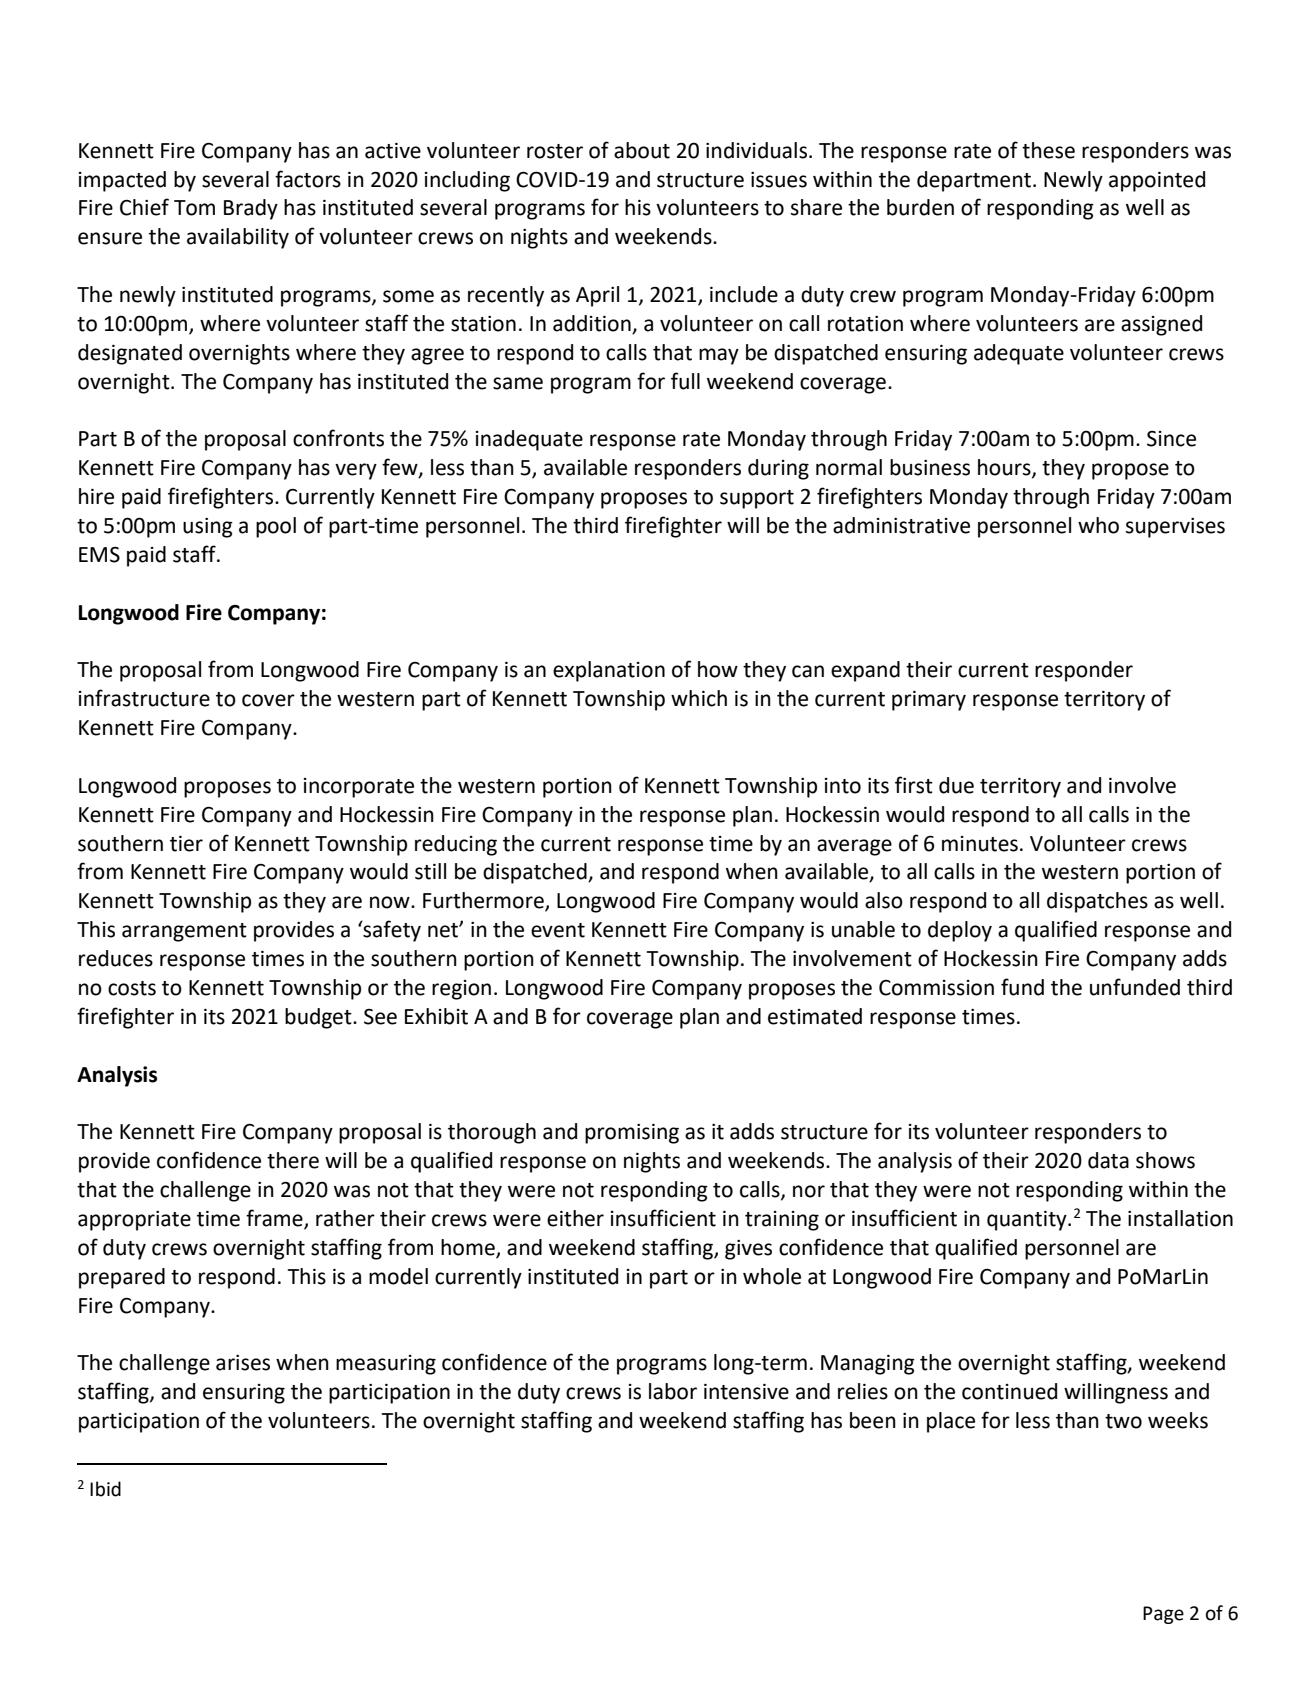 The width and height of the screenshot is (1316, 1703). Describe the element at coordinates (673, 1391) in the screenshot. I see `labor` at that location.
